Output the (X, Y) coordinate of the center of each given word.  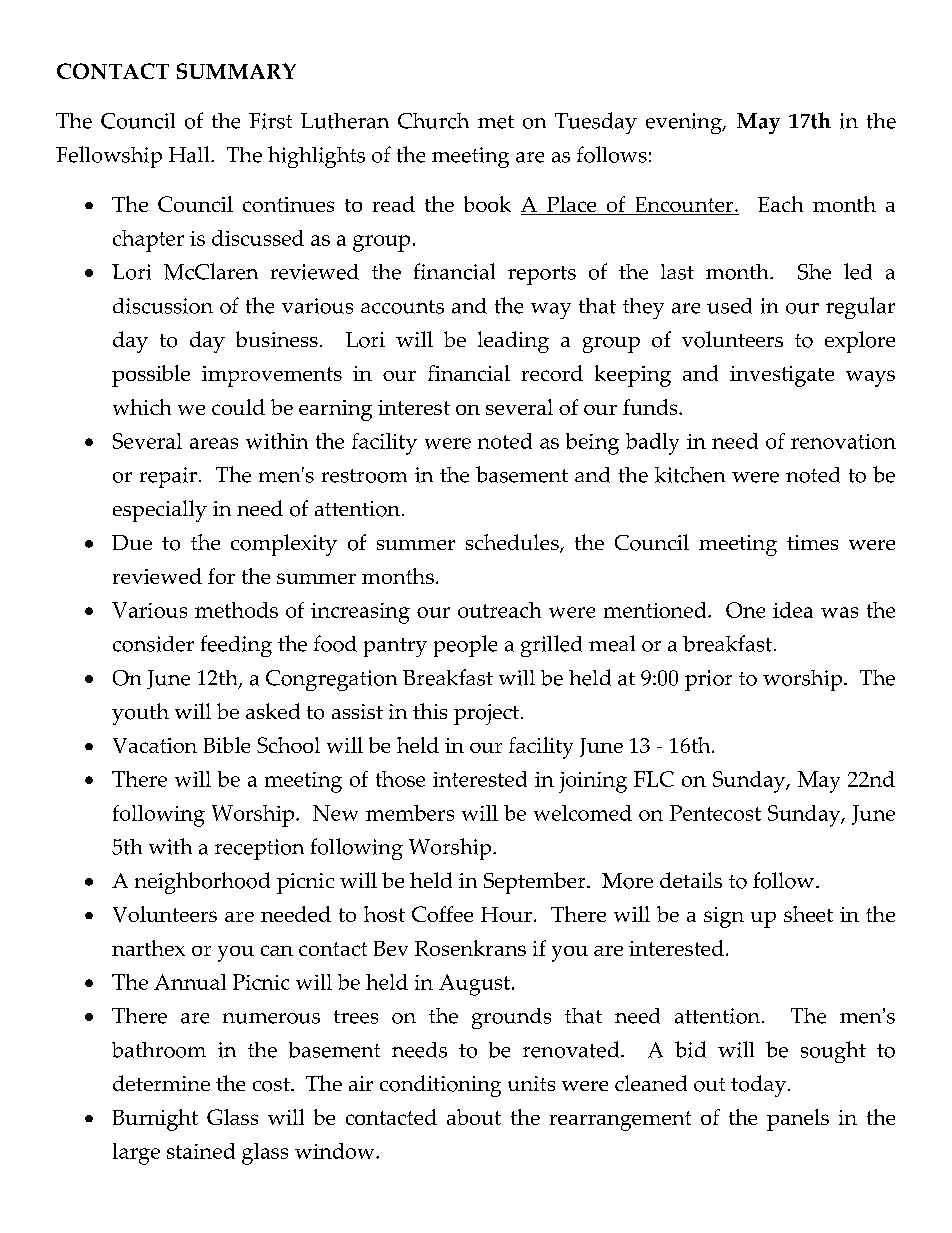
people (465, 646)
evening (685, 123)
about (474, 1117)
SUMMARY (236, 71)
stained (201, 1151)
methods (236, 610)
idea (793, 610)
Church (433, 121)
